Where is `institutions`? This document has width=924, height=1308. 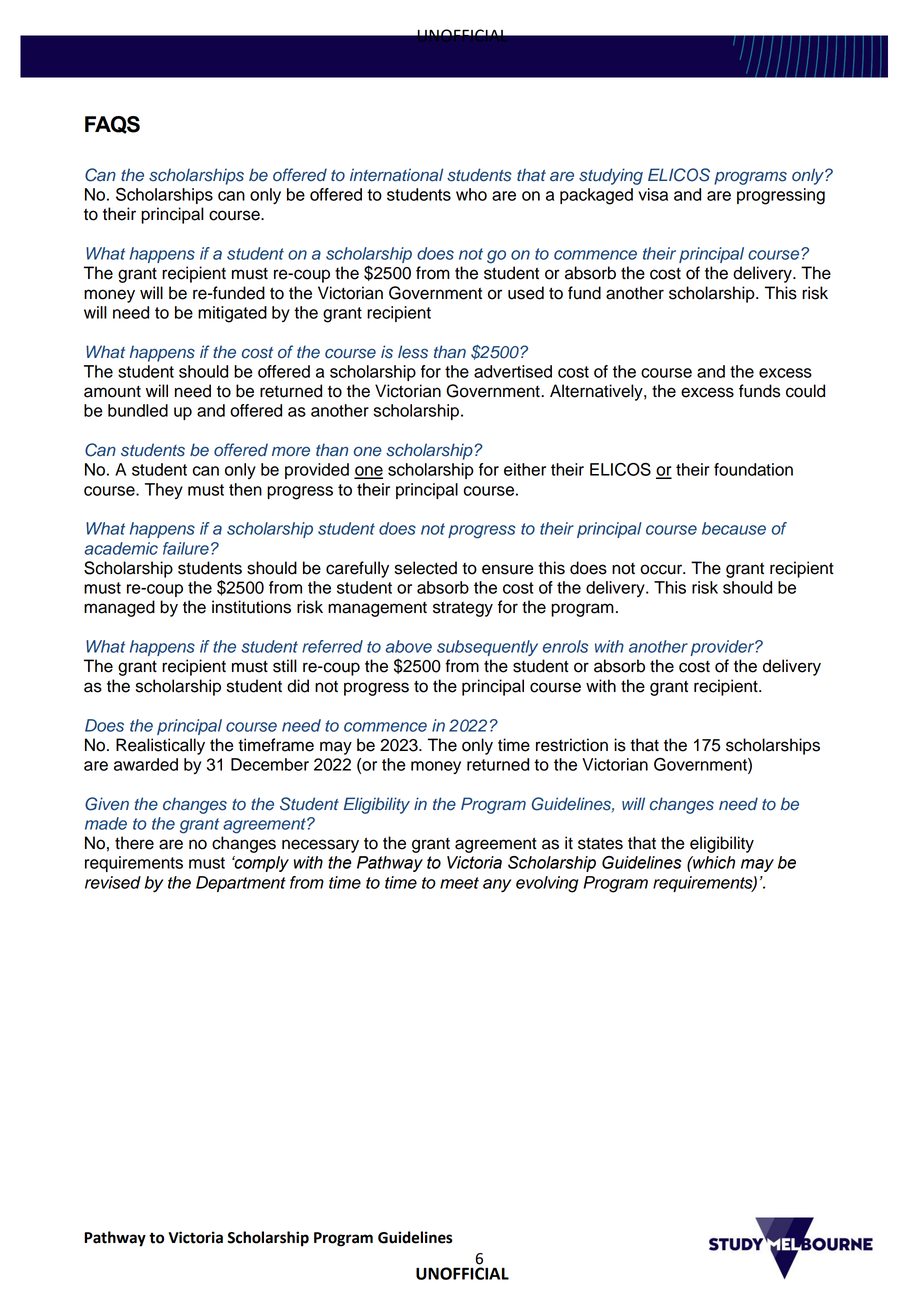 institutions is located at coordinates (251, 607).
